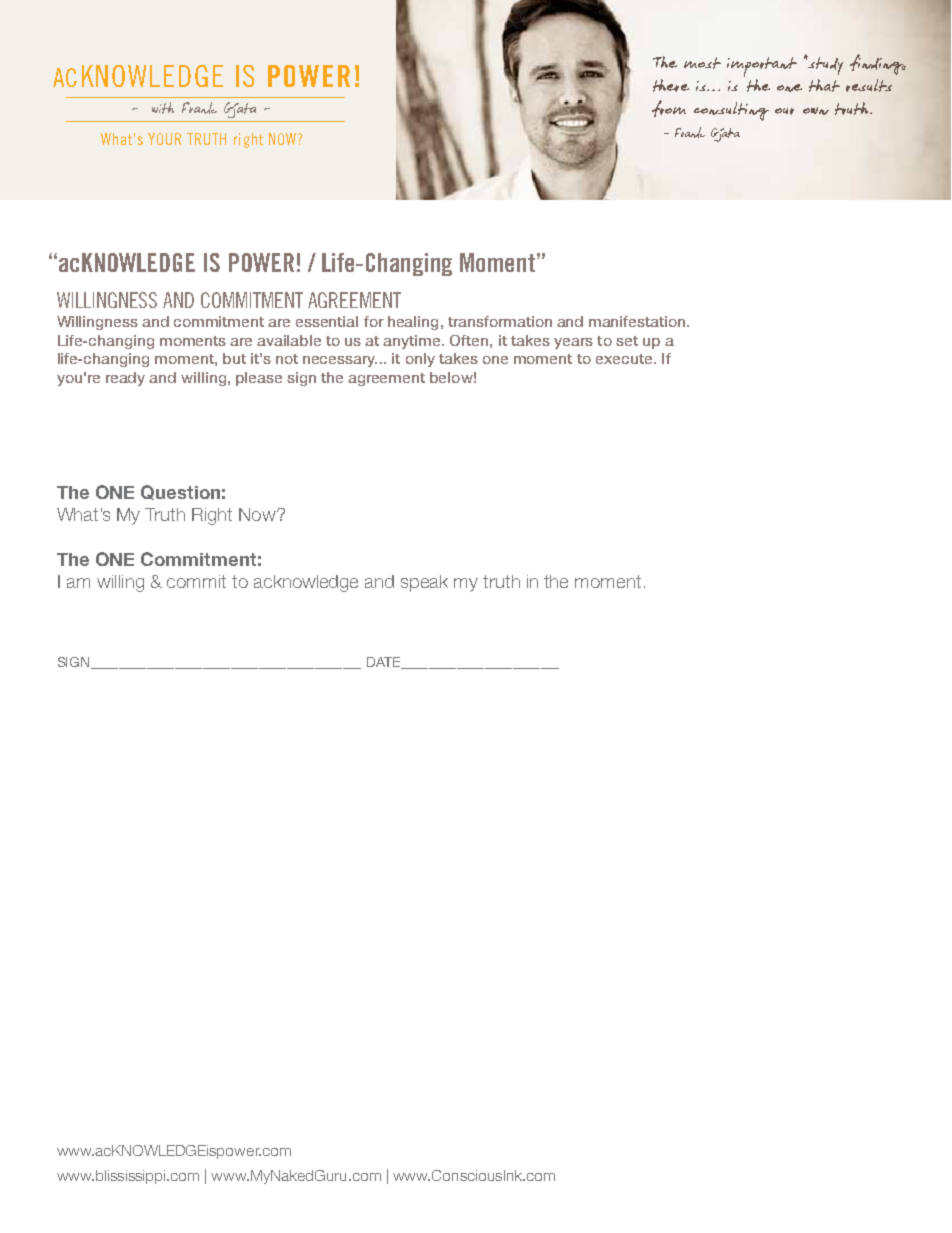  I want to click on manifestation, so click(638, 321).
